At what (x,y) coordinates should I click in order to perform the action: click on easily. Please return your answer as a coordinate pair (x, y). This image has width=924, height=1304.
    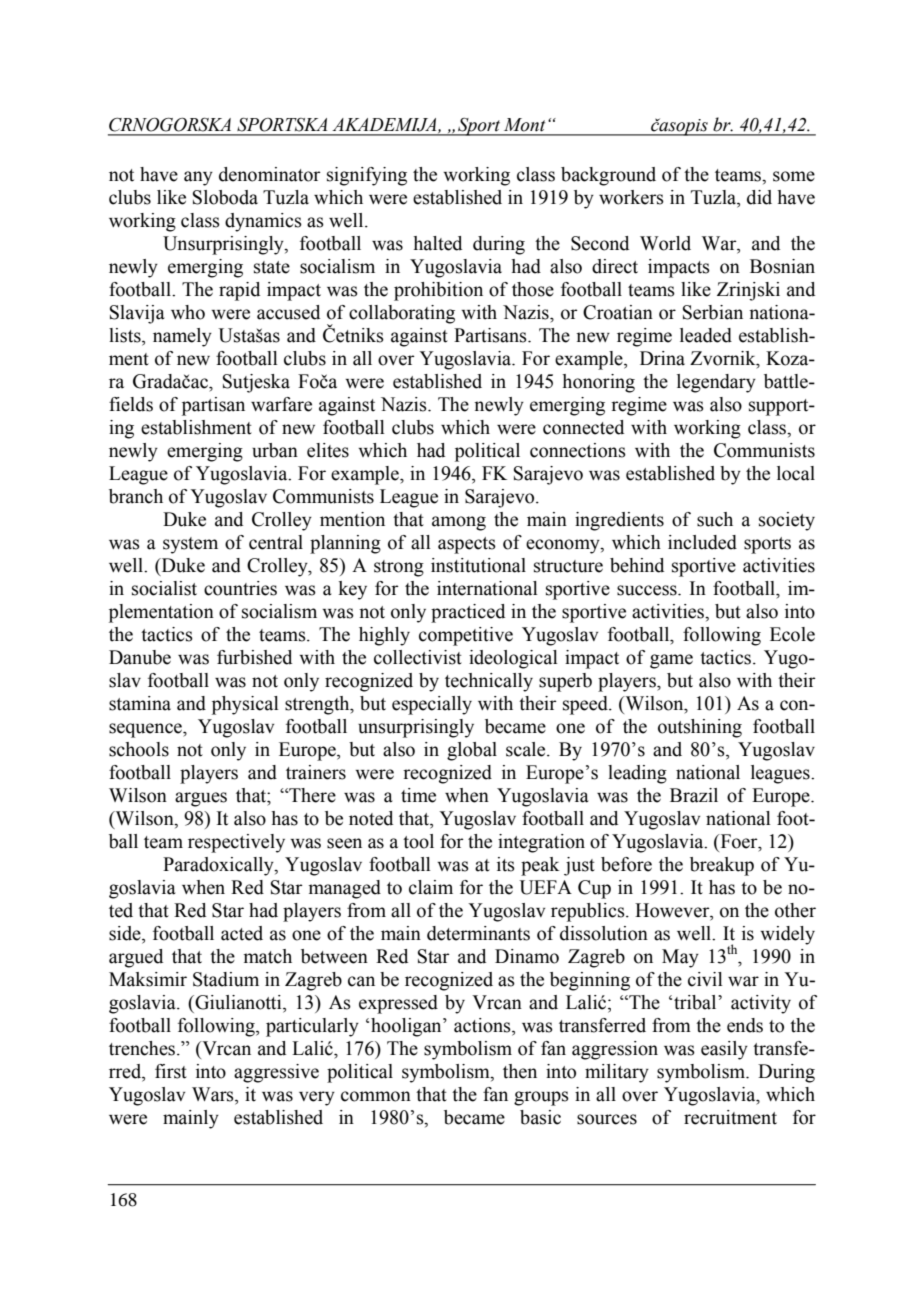
    Looking at the image, I should click on (724, 1050).
